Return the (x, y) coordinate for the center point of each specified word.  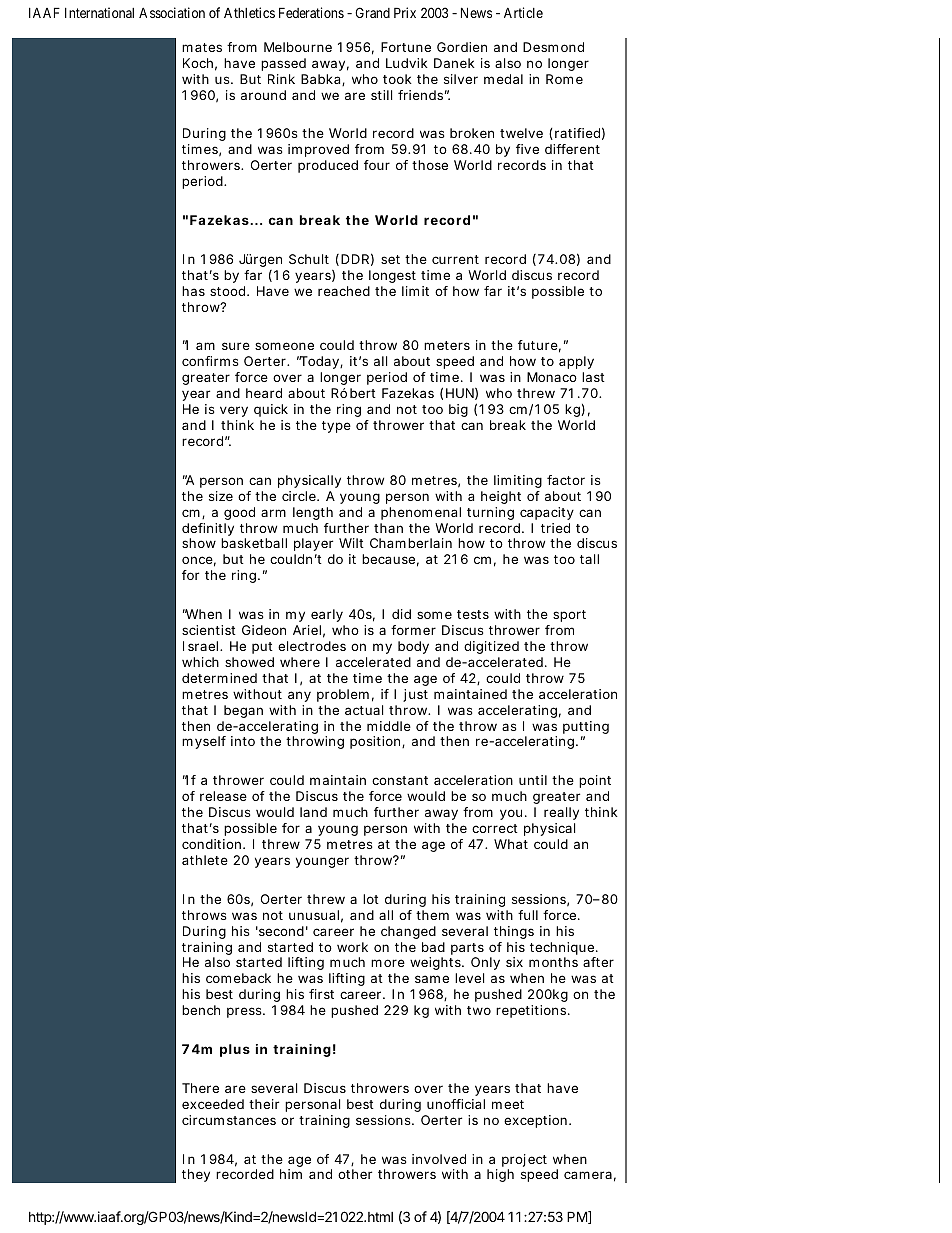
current (455, 259)
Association (172, 12)
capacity (547, 513)
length (313, 513)
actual (364, 710)
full (528, 915)
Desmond (553, 47)
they (196, 1175)
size (221, 496)
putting (586, 729)
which (200, 662)
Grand (372, 12)
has (193, 291)
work (352, 947)
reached (344, 291)
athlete (205, 860)
